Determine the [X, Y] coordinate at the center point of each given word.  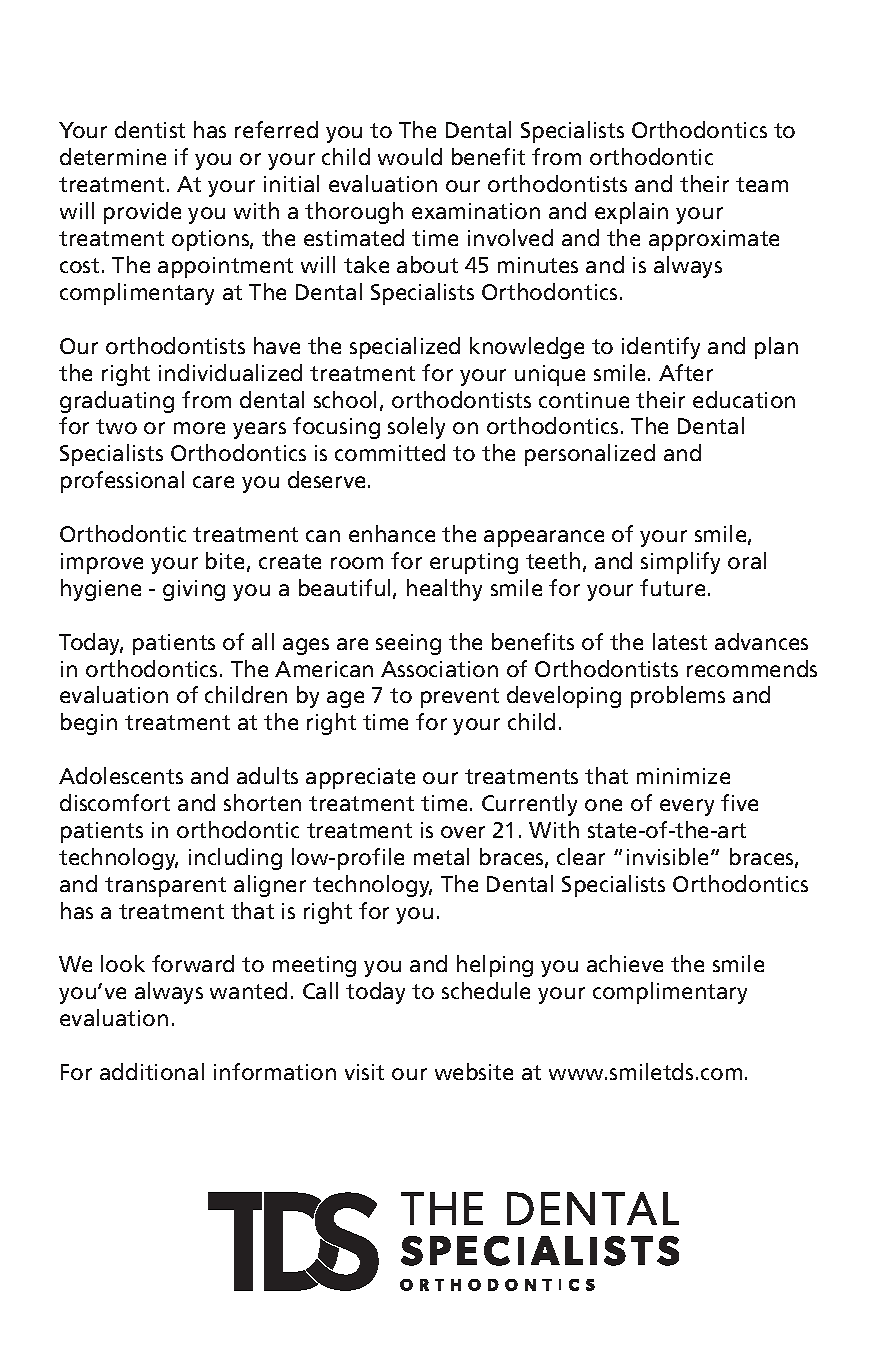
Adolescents [121, 775]
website [474, 1071]
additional [152, 1071]
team [762, 184]
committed [390, 452]
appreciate [360, 778]
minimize [683, 776]
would [410, 156]
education [744, 399]
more [199, 428]
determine [113, 156]
